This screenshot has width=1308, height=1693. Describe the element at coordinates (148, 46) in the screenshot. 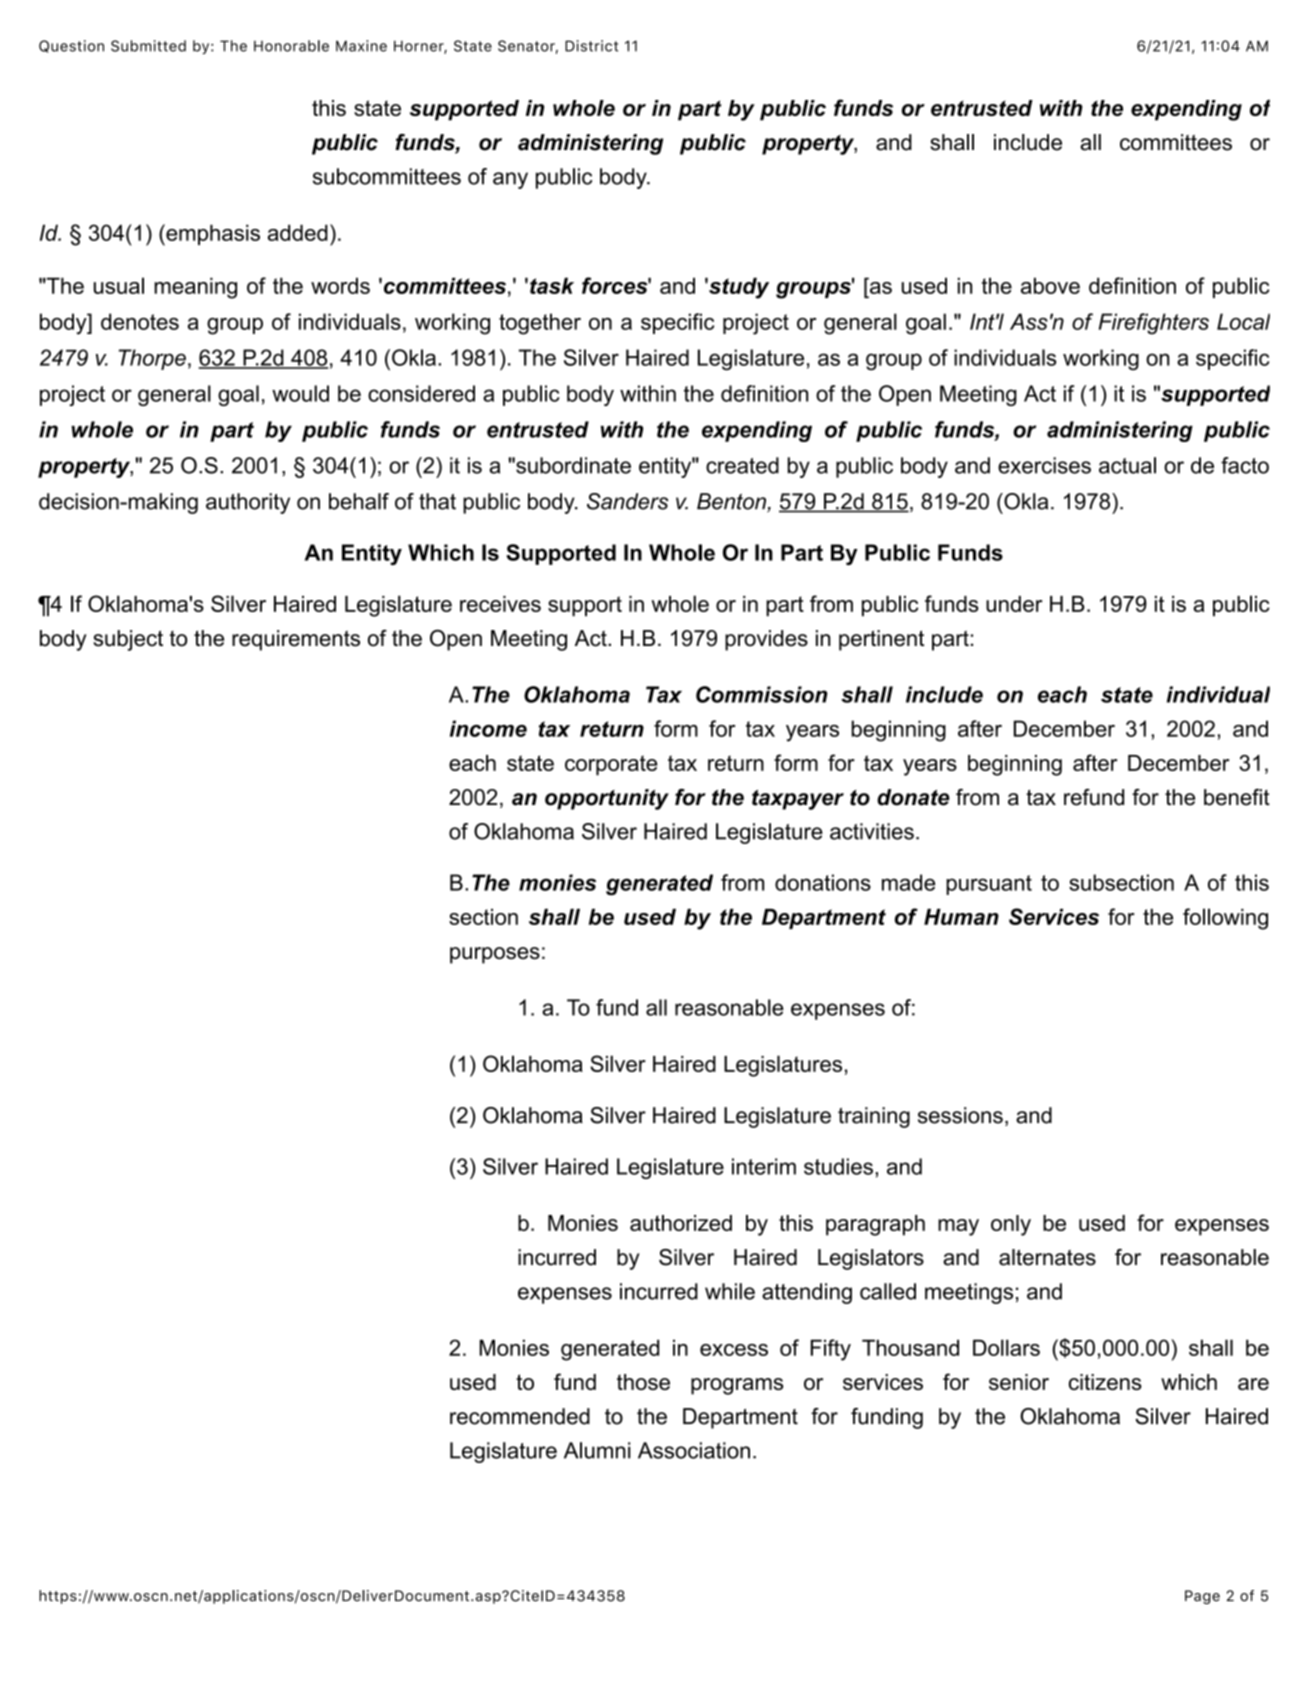

I see `Submitted` at that location.
